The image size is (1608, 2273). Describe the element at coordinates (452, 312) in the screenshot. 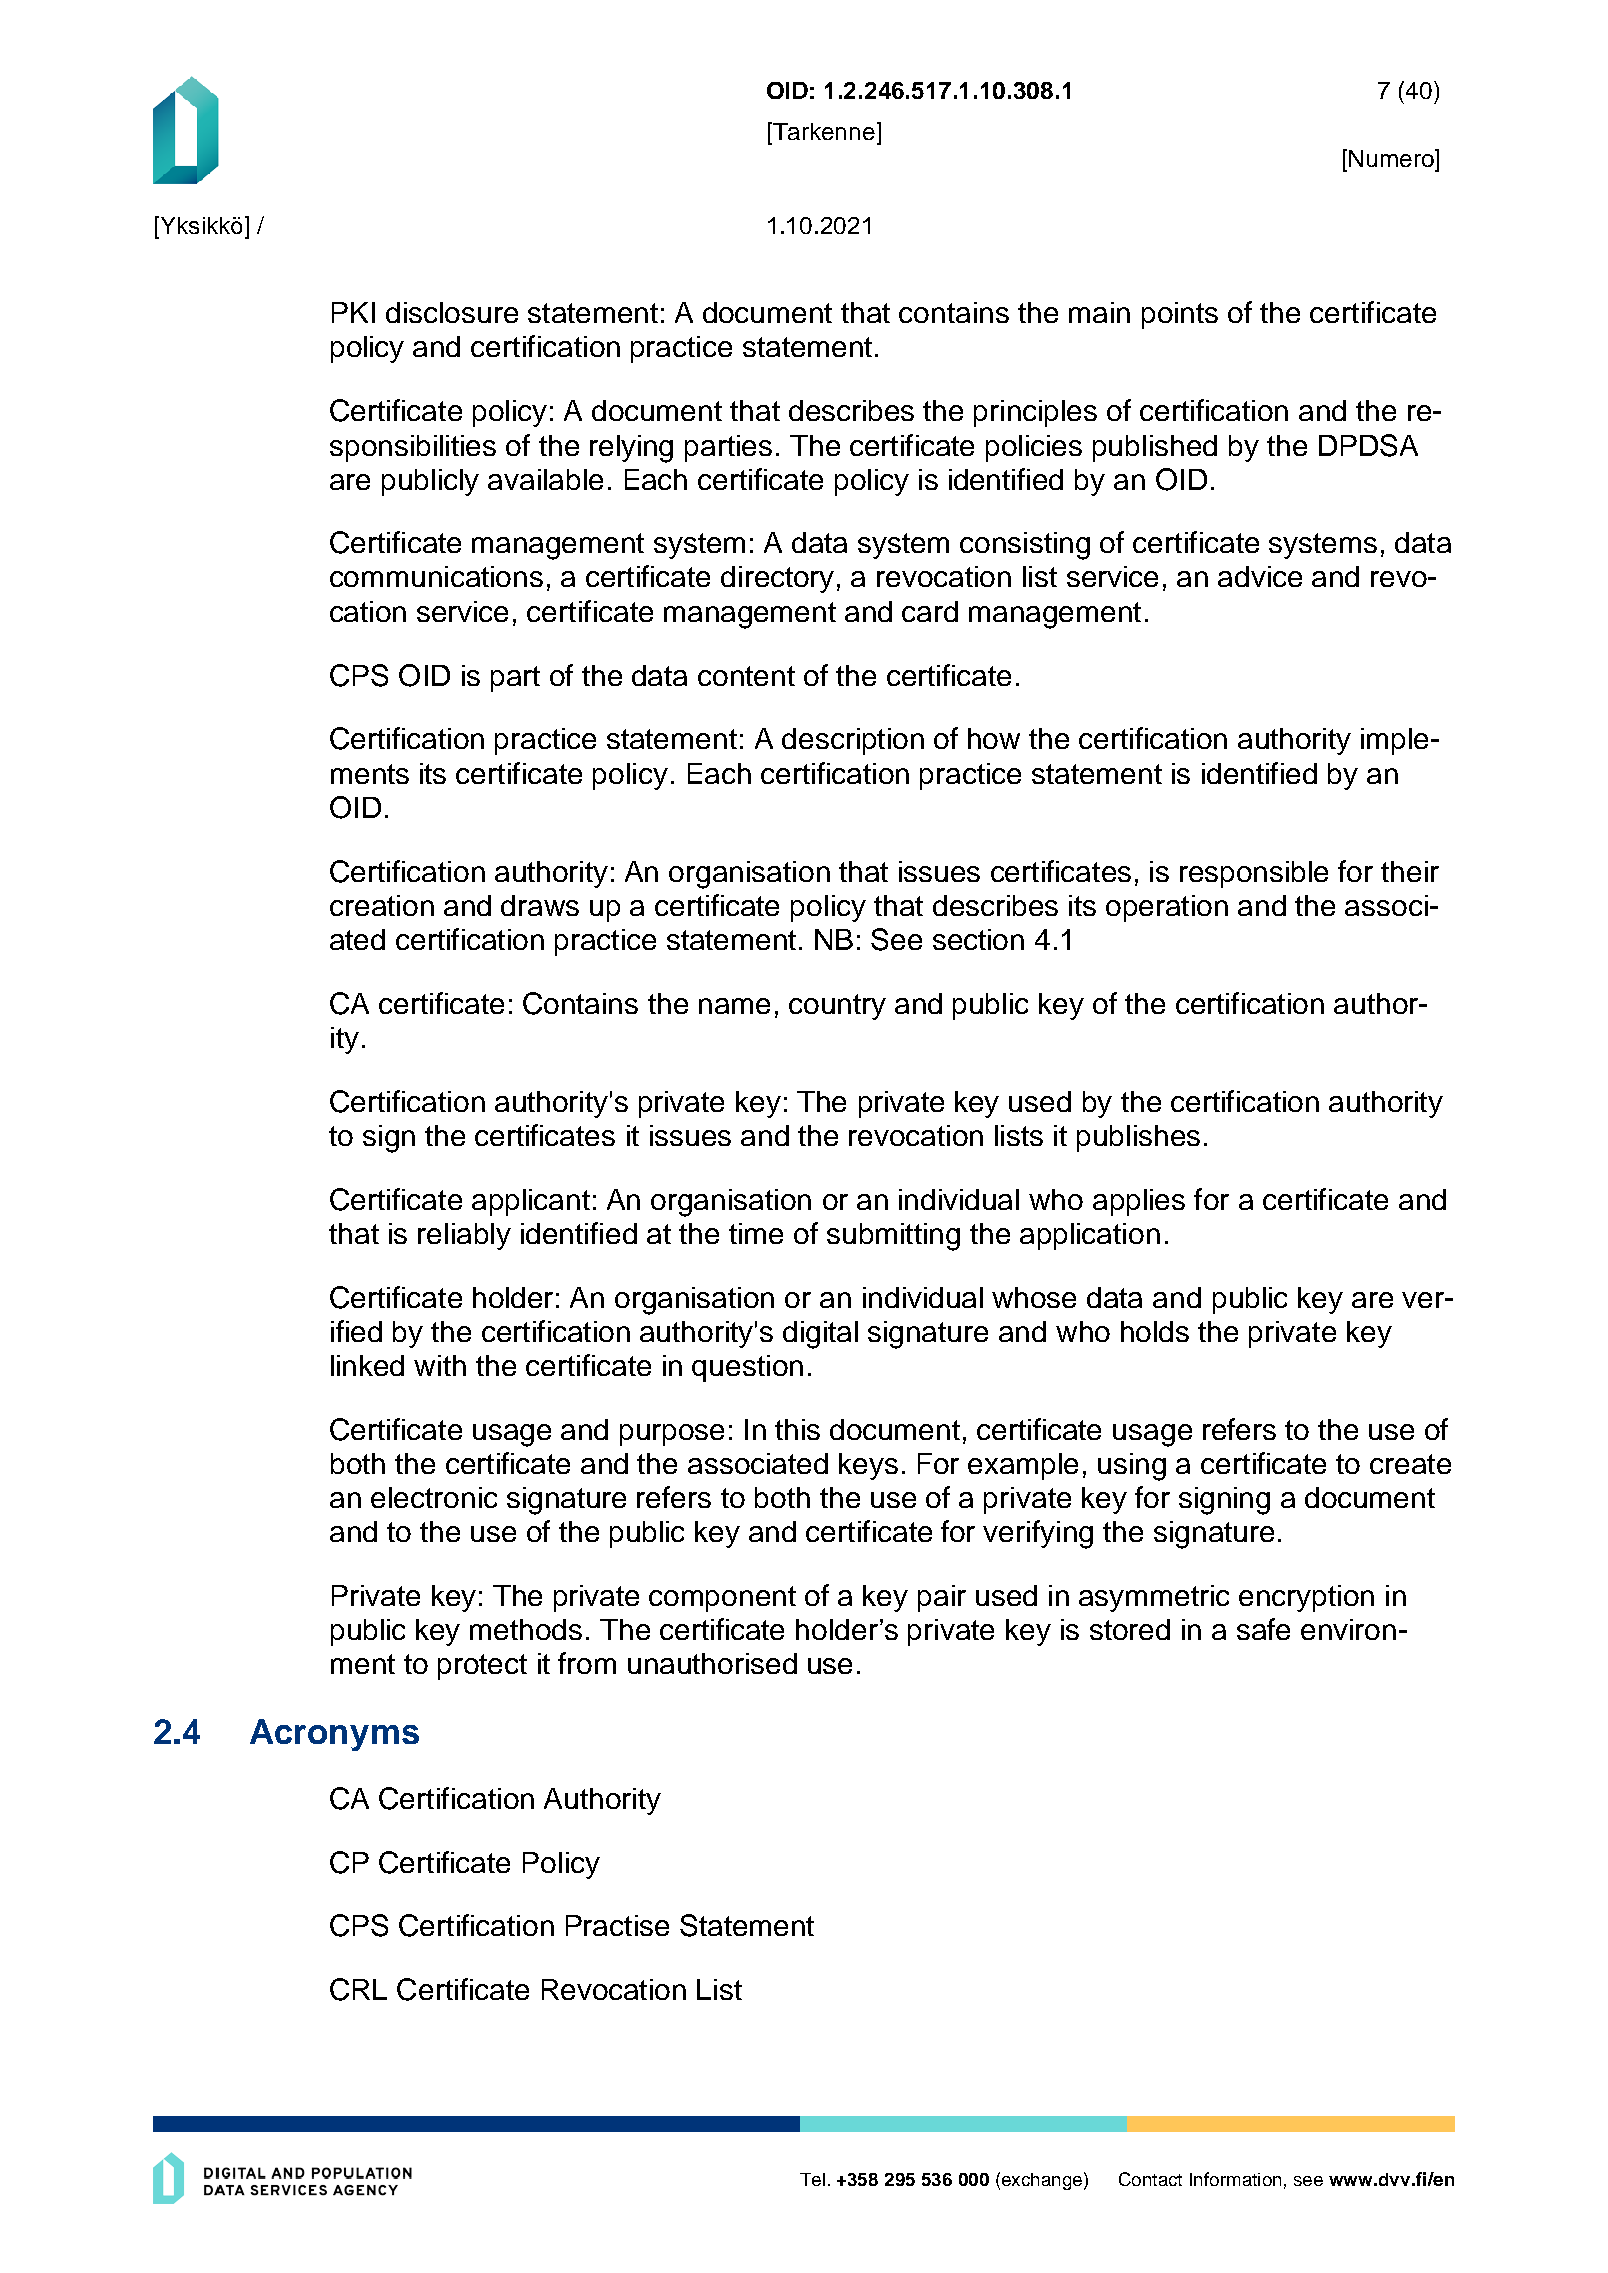

I see `disclosure` at that location.
